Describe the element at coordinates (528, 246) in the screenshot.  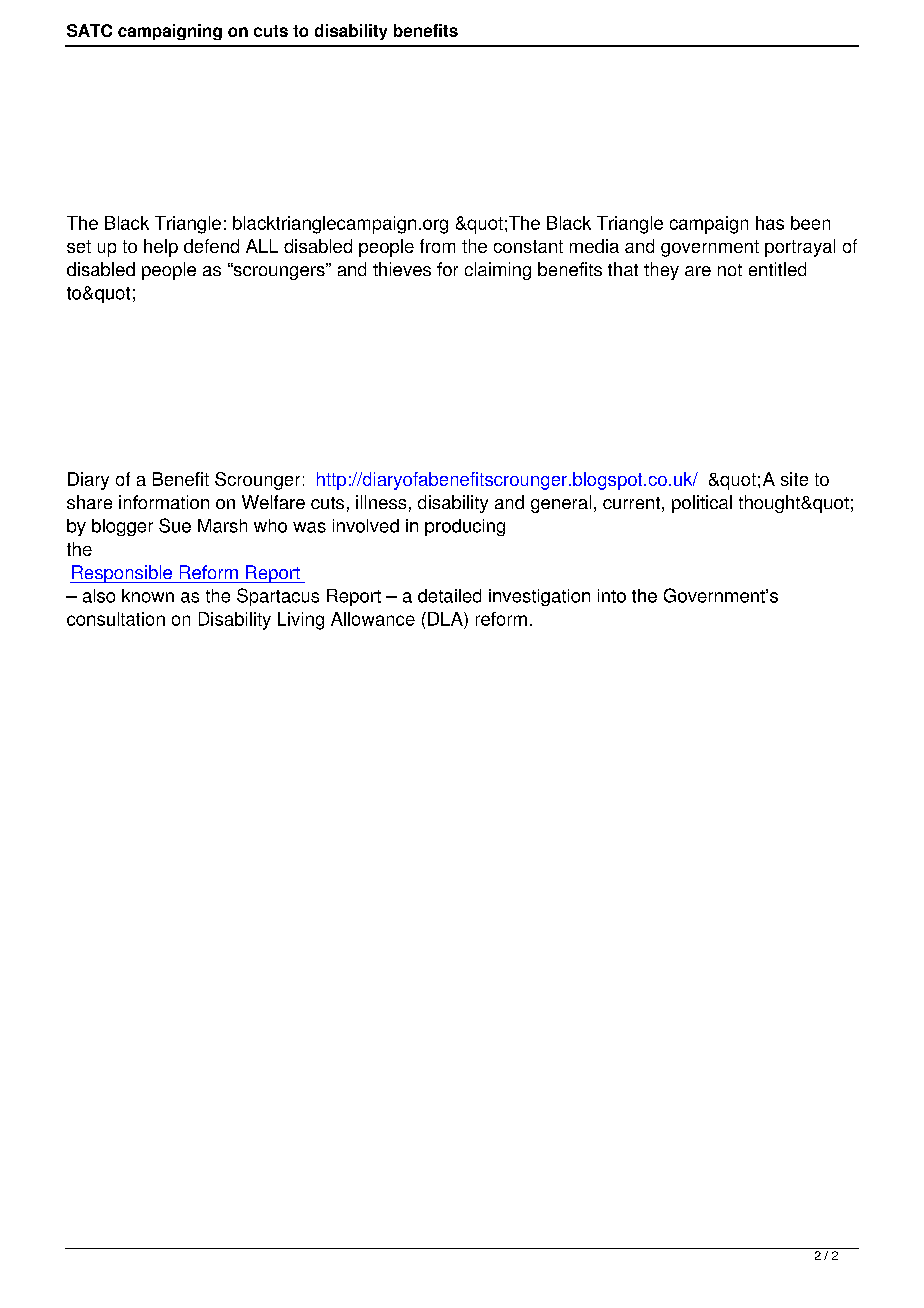
I see `constant` at that location.
